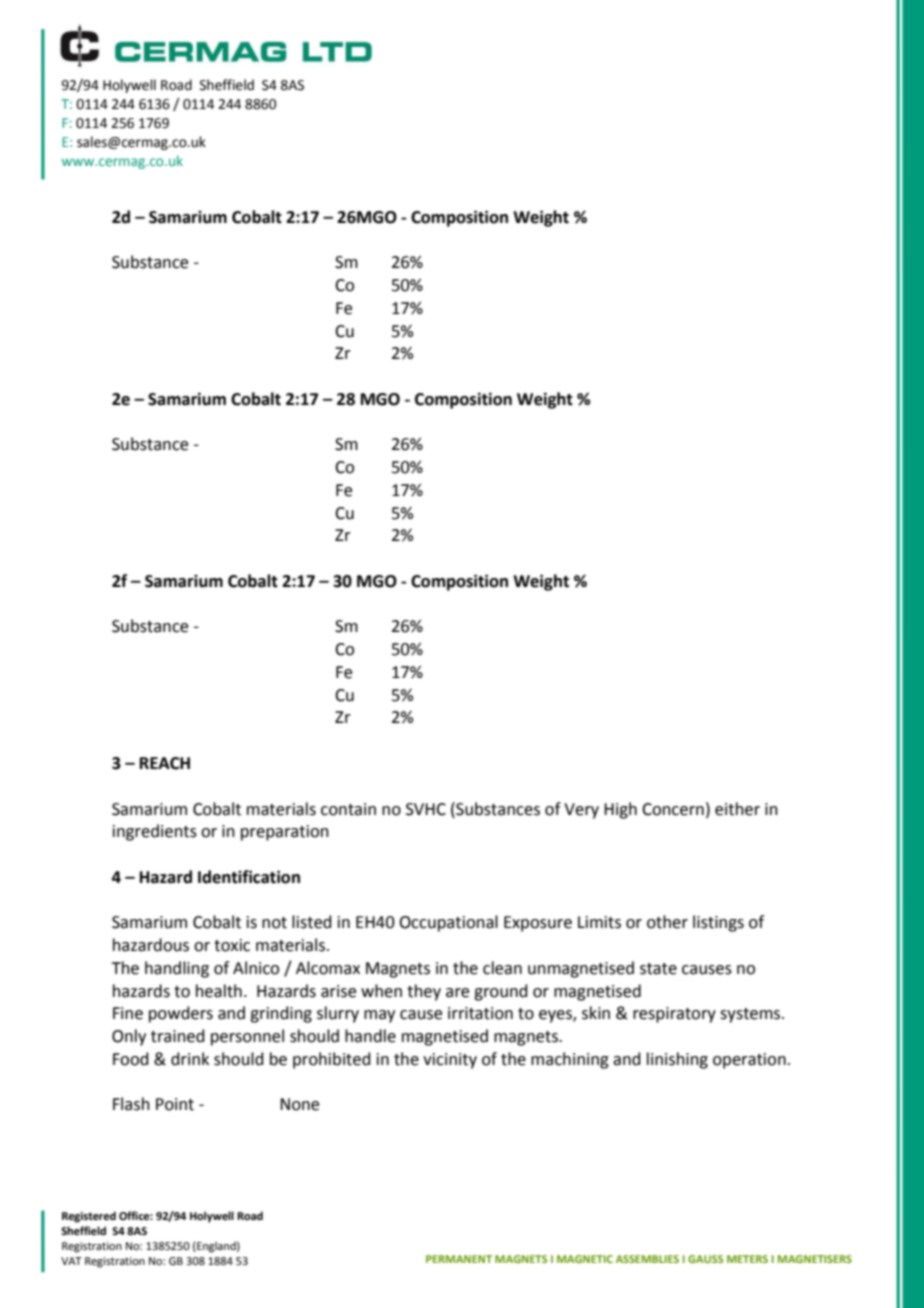  I want to click on Fine, so click(128, 1013).
